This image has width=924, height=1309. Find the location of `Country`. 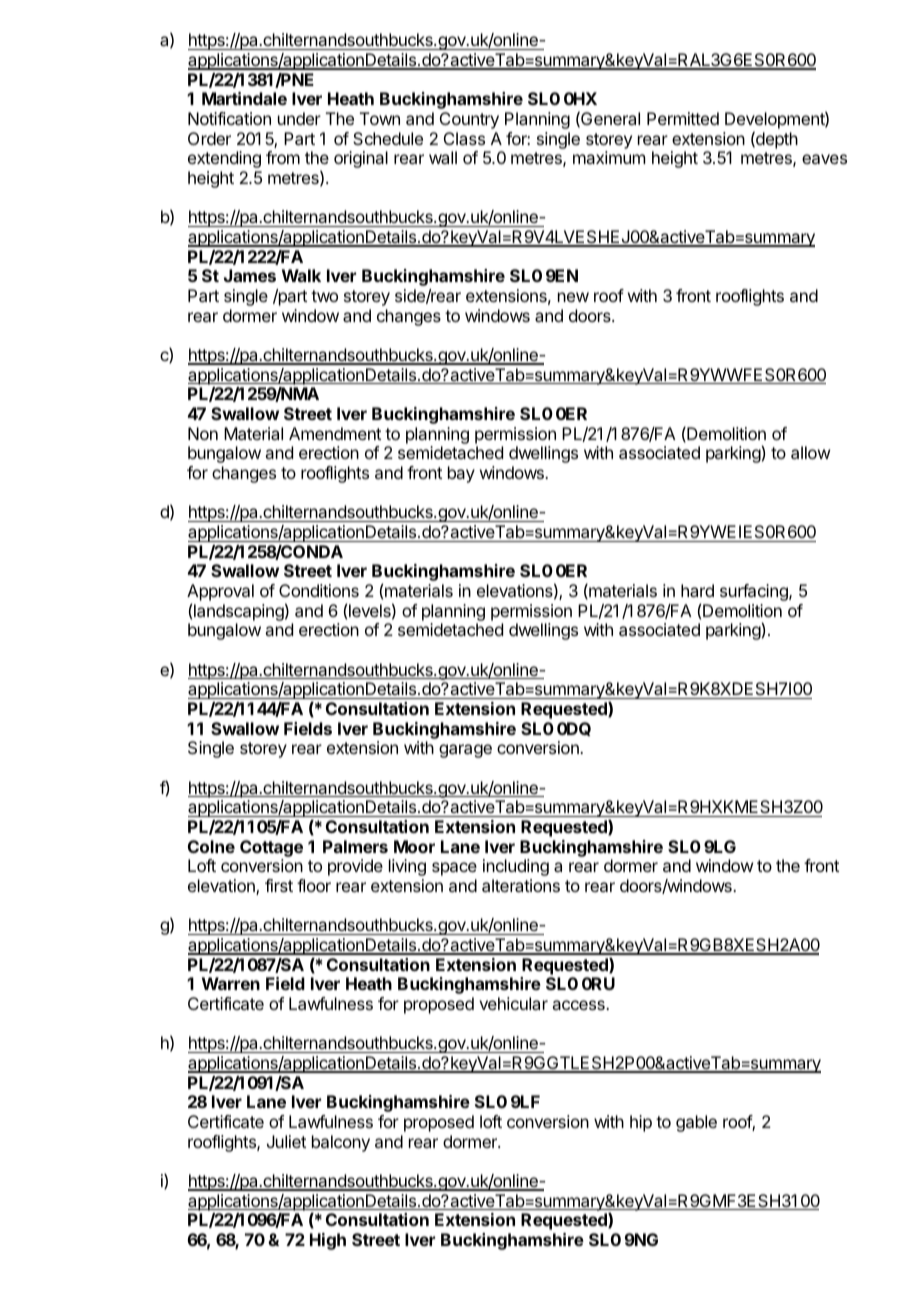

Country is located at coordinates (469, 120).
